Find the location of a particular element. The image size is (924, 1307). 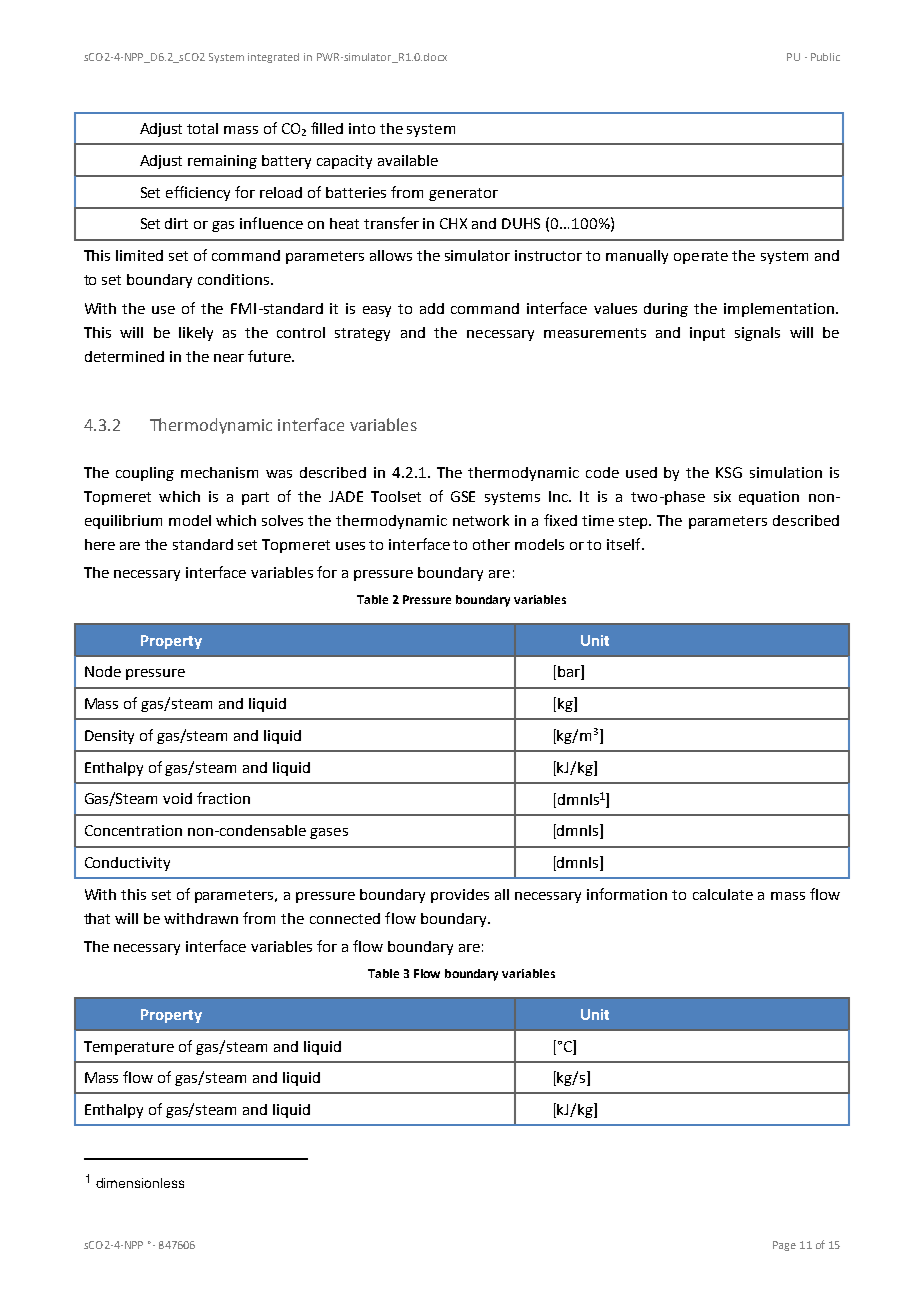

bar is located at coordinates (570, 672).
